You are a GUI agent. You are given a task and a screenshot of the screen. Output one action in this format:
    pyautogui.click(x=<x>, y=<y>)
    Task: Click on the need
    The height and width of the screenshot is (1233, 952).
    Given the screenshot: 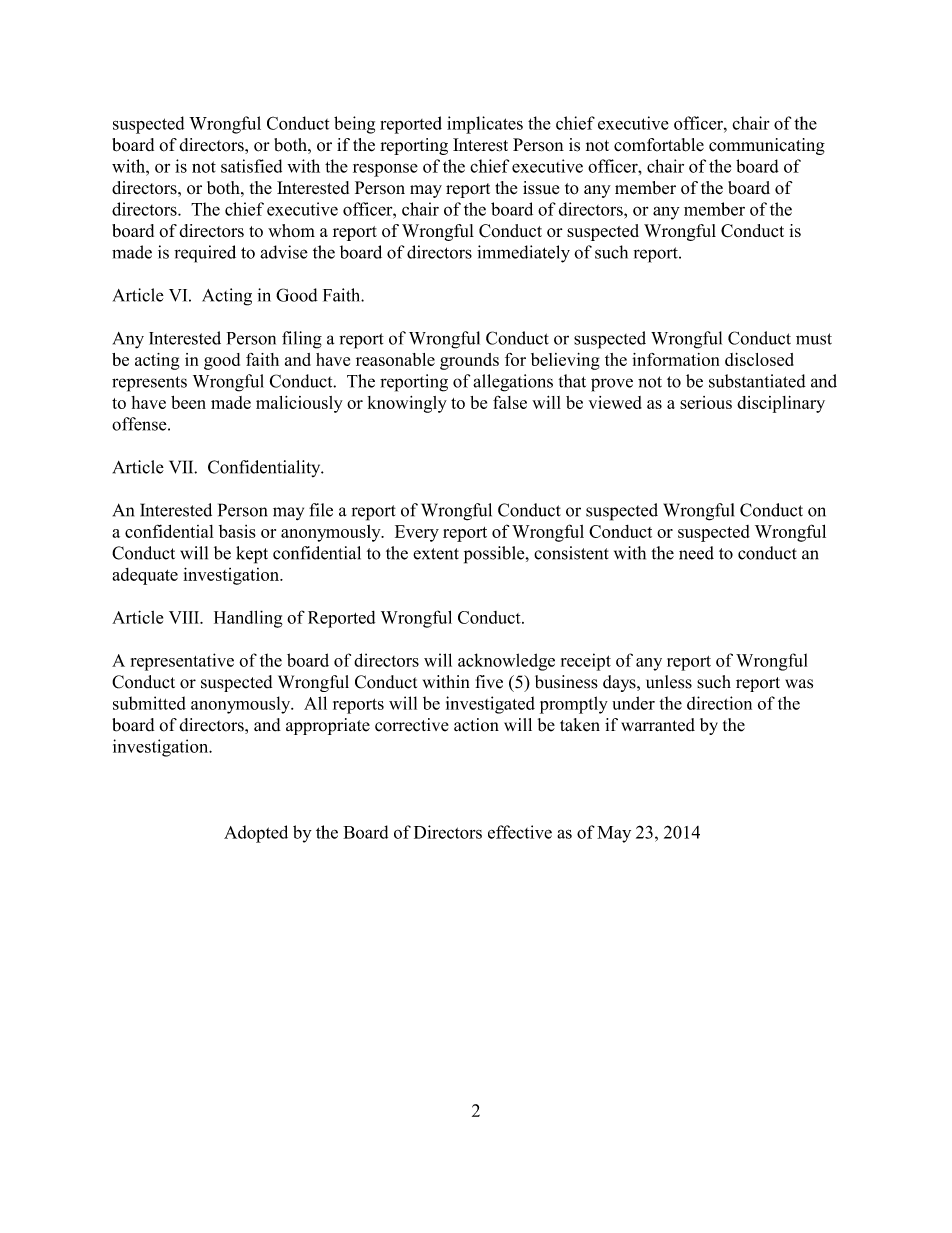 What is the action you would take?
    pyautogui.click(x=696, y=553)
